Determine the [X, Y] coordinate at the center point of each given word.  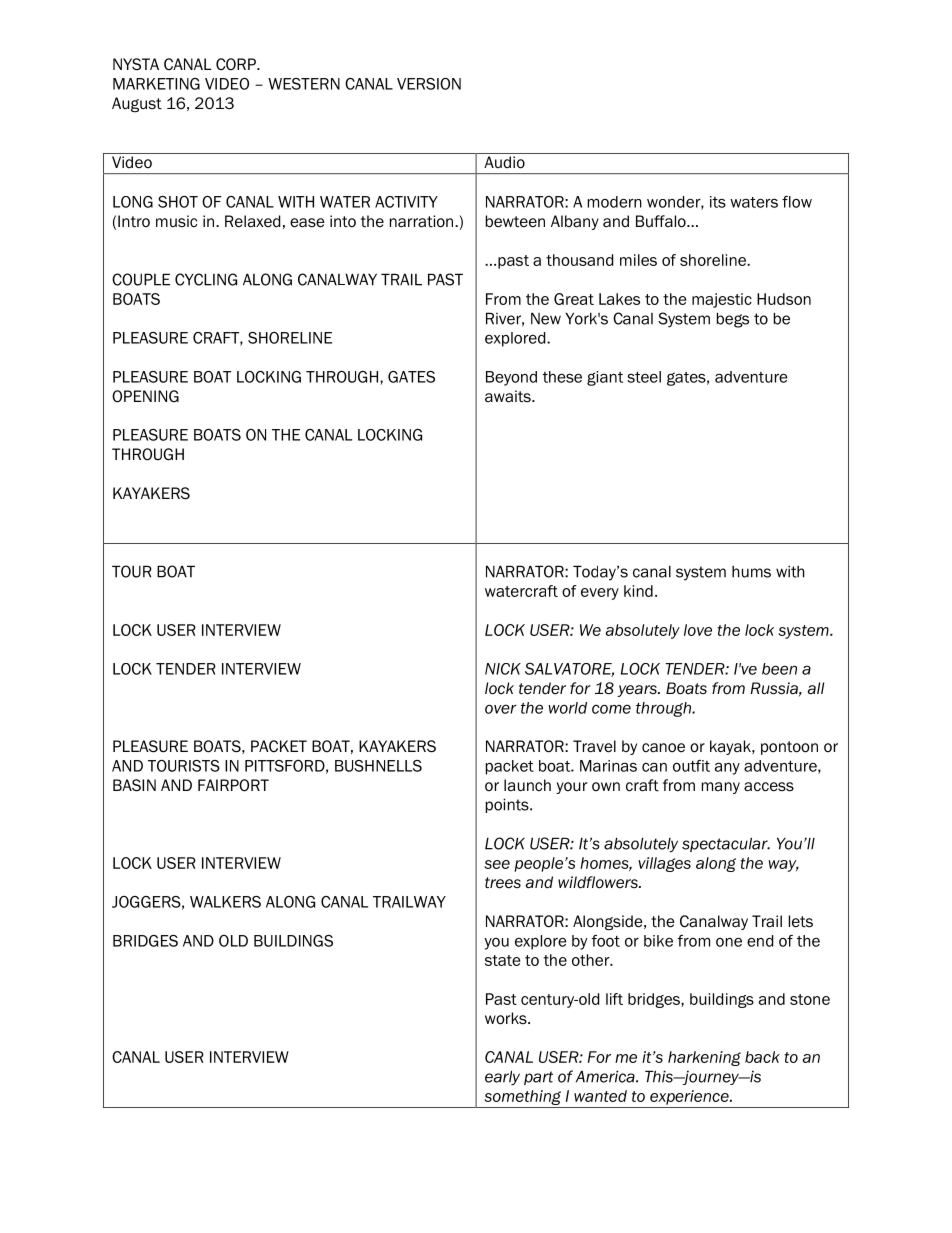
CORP [237, 64]
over [501, 709]
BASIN [134, 785]
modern [615, 202]
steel [644, 377]
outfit [691, 766]
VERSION [429, 84]
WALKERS [225, 902]
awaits [509, 396]
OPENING [145, 396]
